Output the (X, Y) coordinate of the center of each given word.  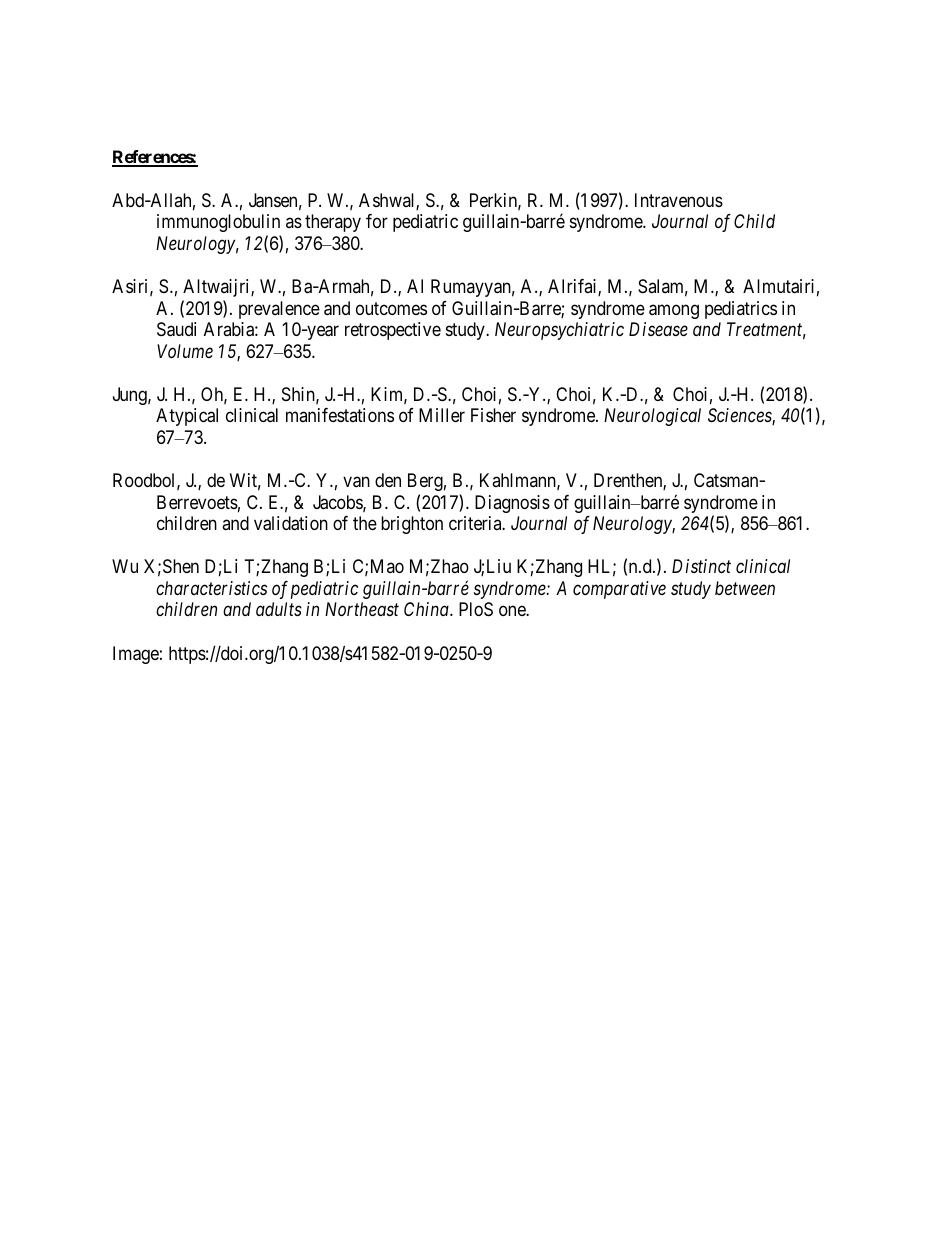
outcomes (391, 308)
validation (291, 523)
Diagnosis (512, 504)
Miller (442, 415)
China (427, 609)
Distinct (701, 566)
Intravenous (679, 200)
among (674, 311)
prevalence (279, 310)
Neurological (652, 417)
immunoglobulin (218, 223)
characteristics (211, 588)
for (377, 221)
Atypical (187, 417)
